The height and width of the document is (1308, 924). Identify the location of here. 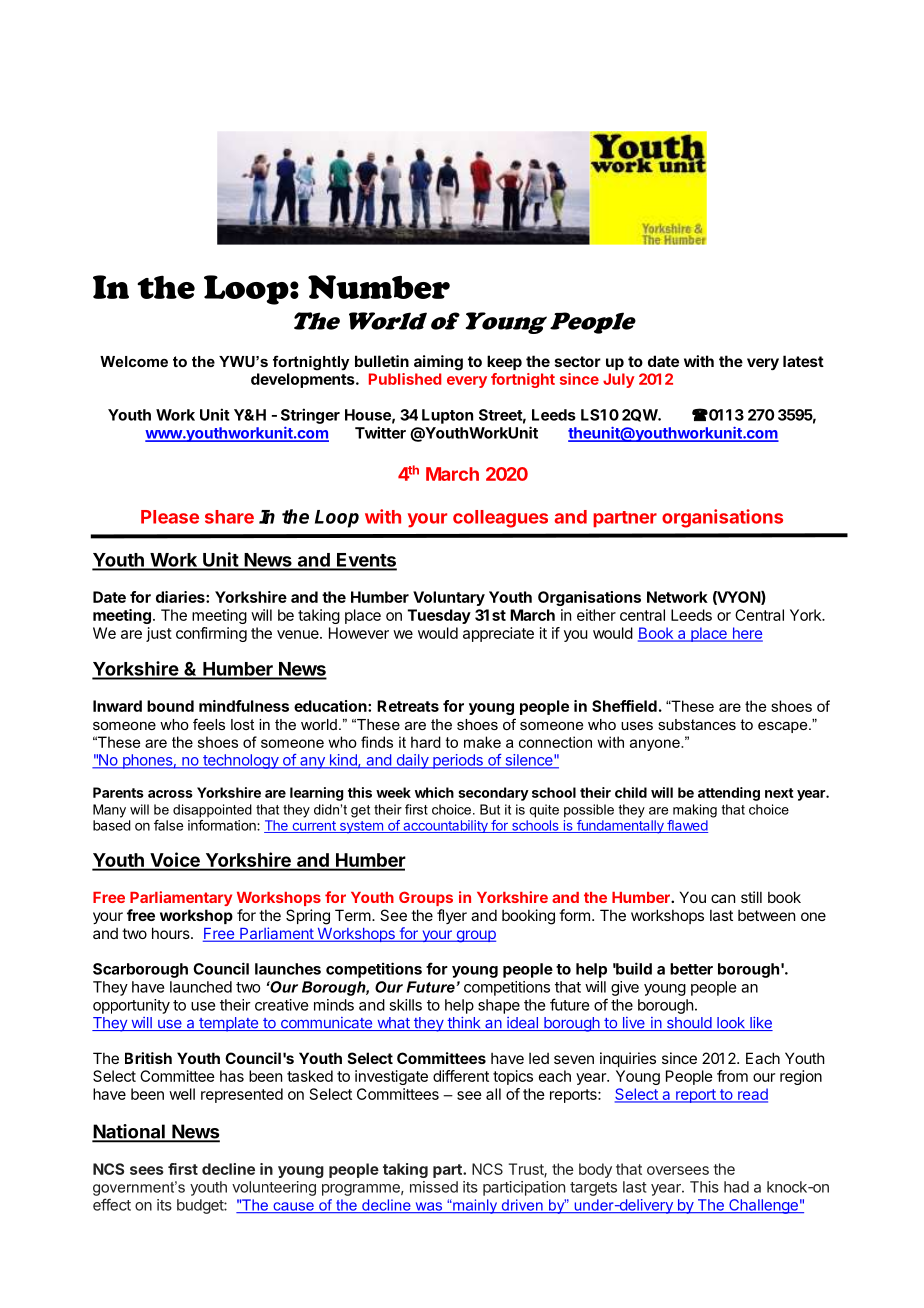
(746, 634).
